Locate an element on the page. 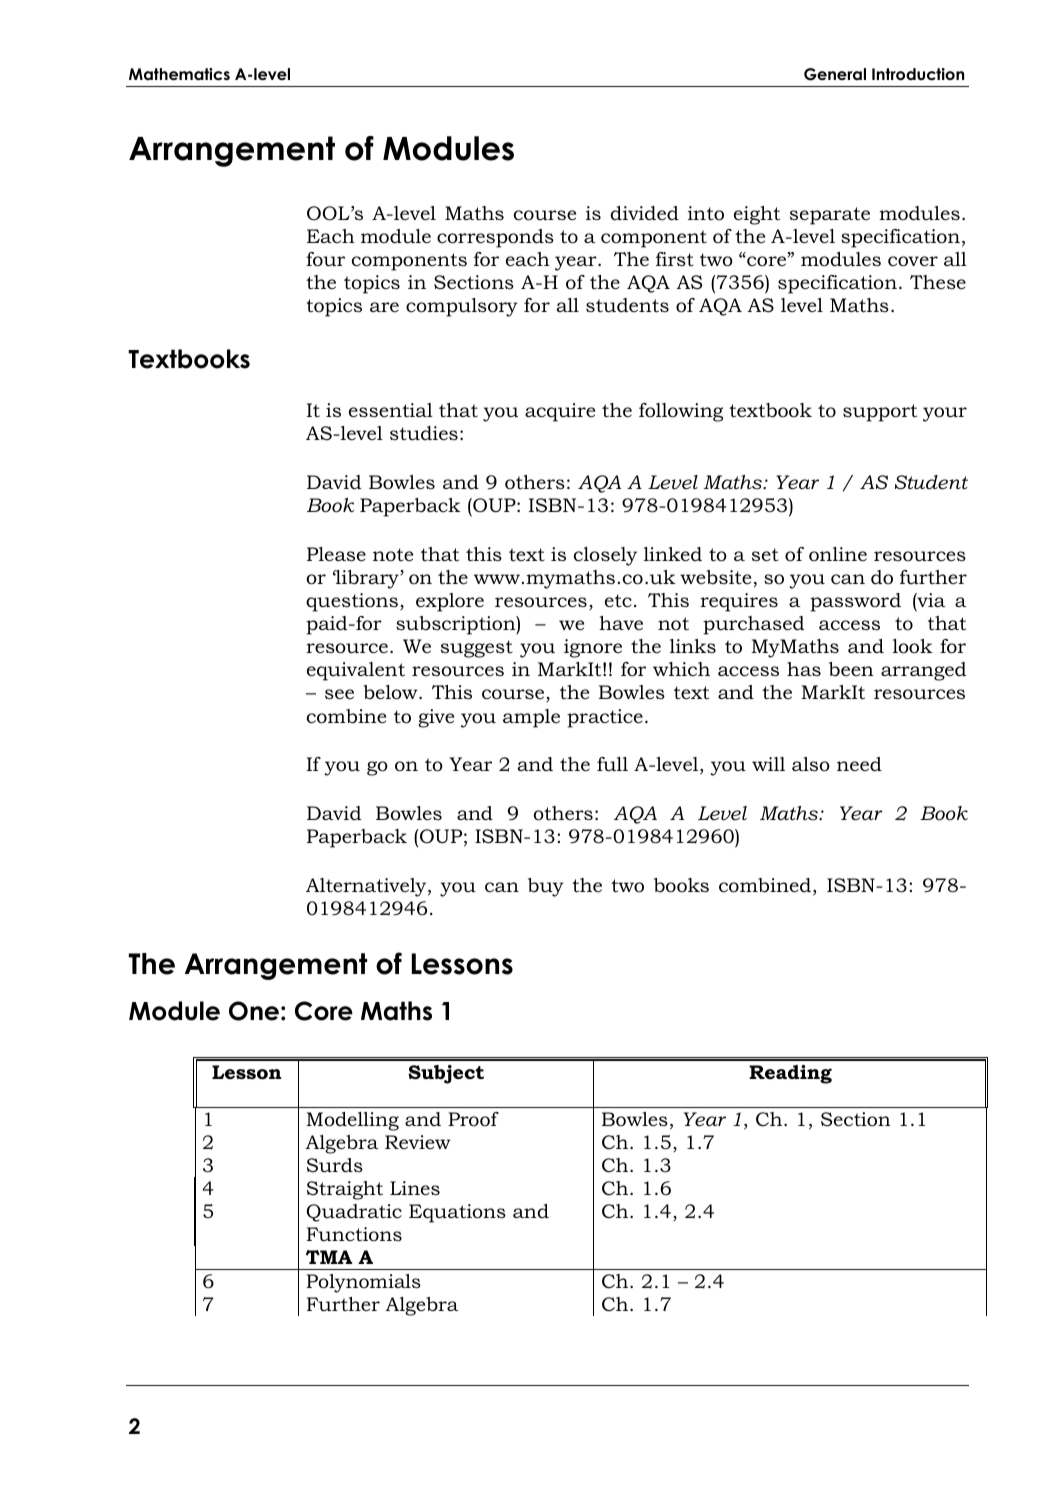 This document has width=1063, height=1502. see is located at coordinates (339, 694).
